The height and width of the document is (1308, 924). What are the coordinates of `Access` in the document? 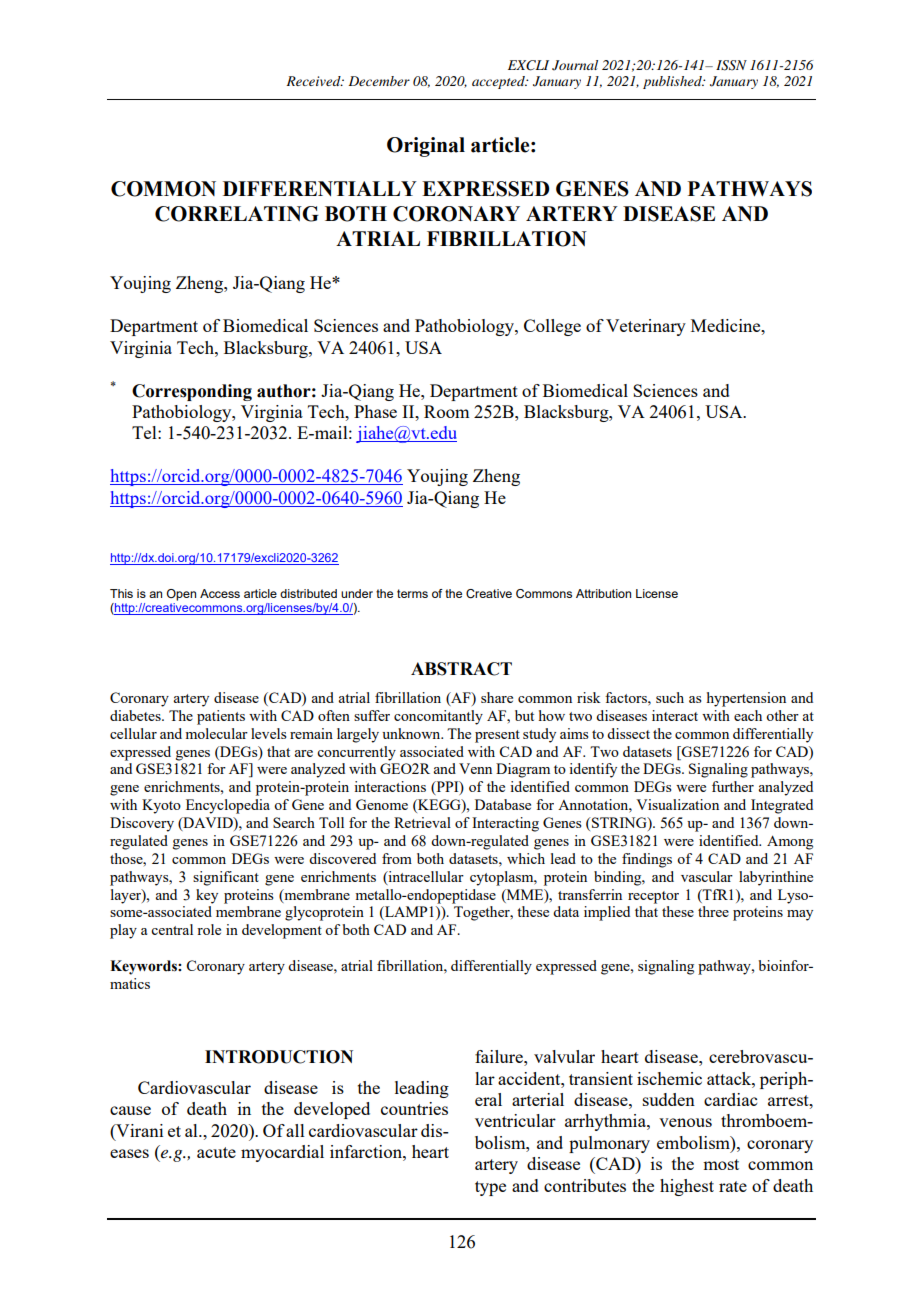 It's located at (220, 593).
